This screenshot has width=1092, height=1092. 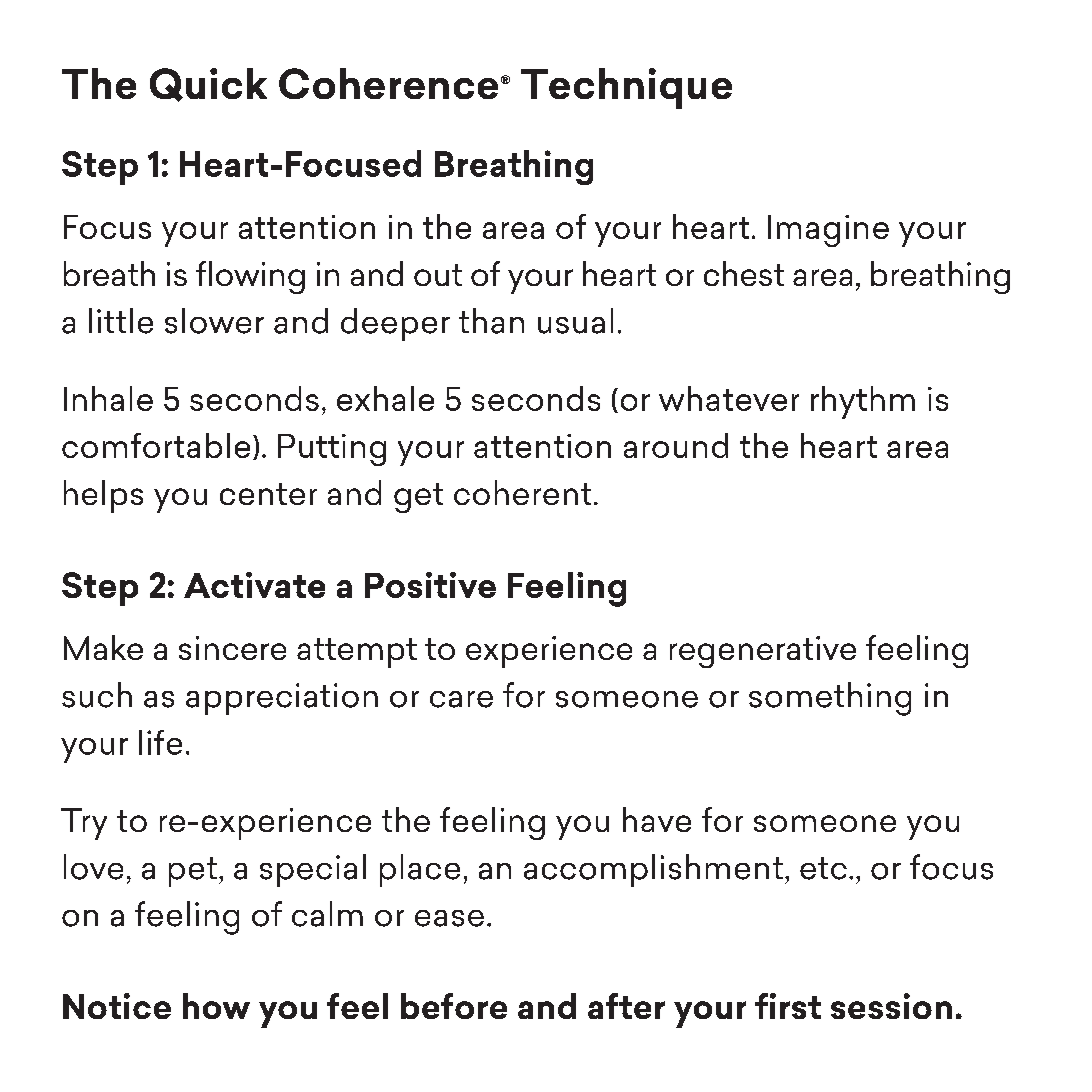 What do you see at coordinates (214, 321) in the screenshot?
I see `slower` at bounding box center [214, 321].
